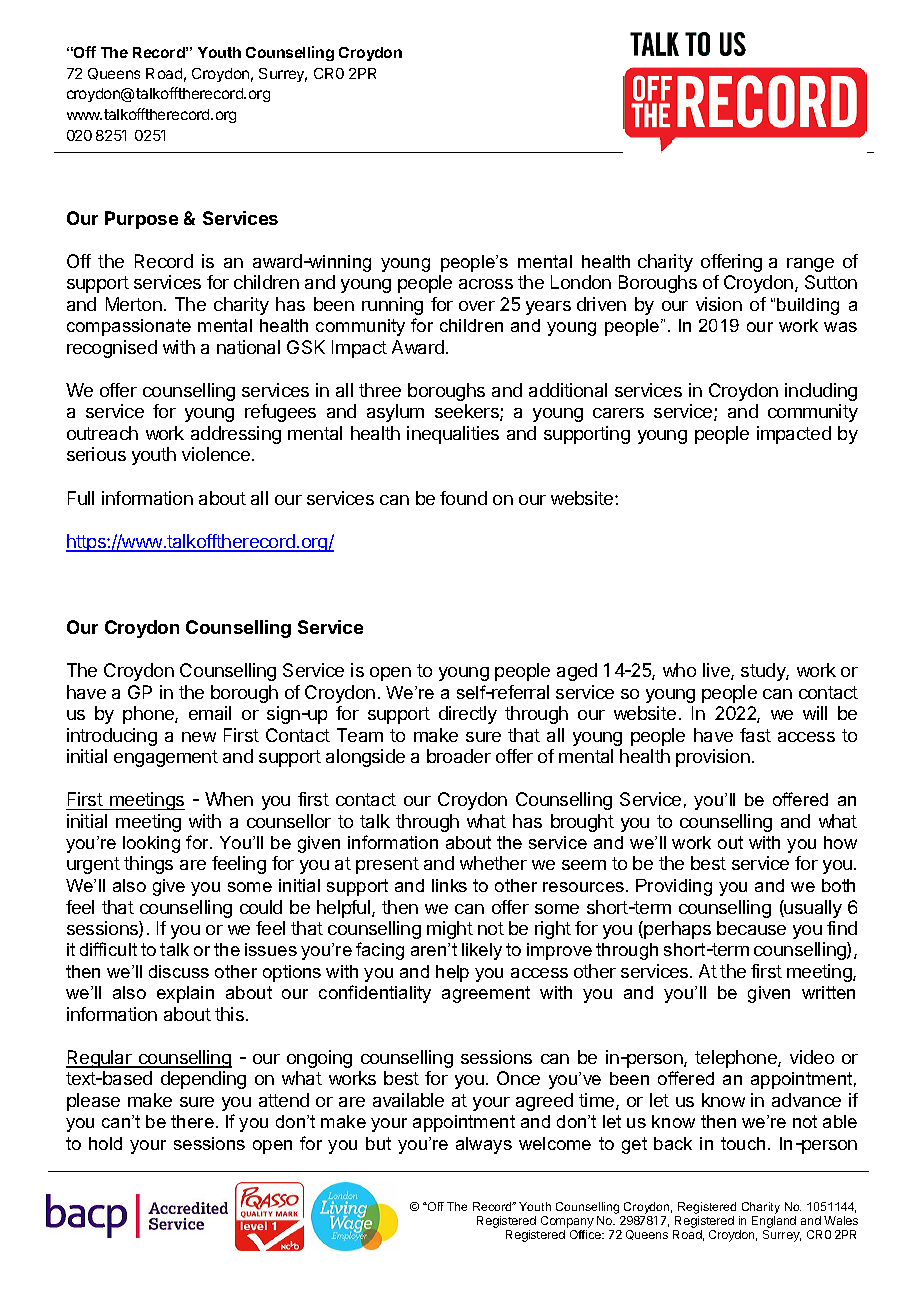 The height and width of the document is (1308, 924). Describe the element at coordinates (486, 284) in the document. I see `across` at that location.
